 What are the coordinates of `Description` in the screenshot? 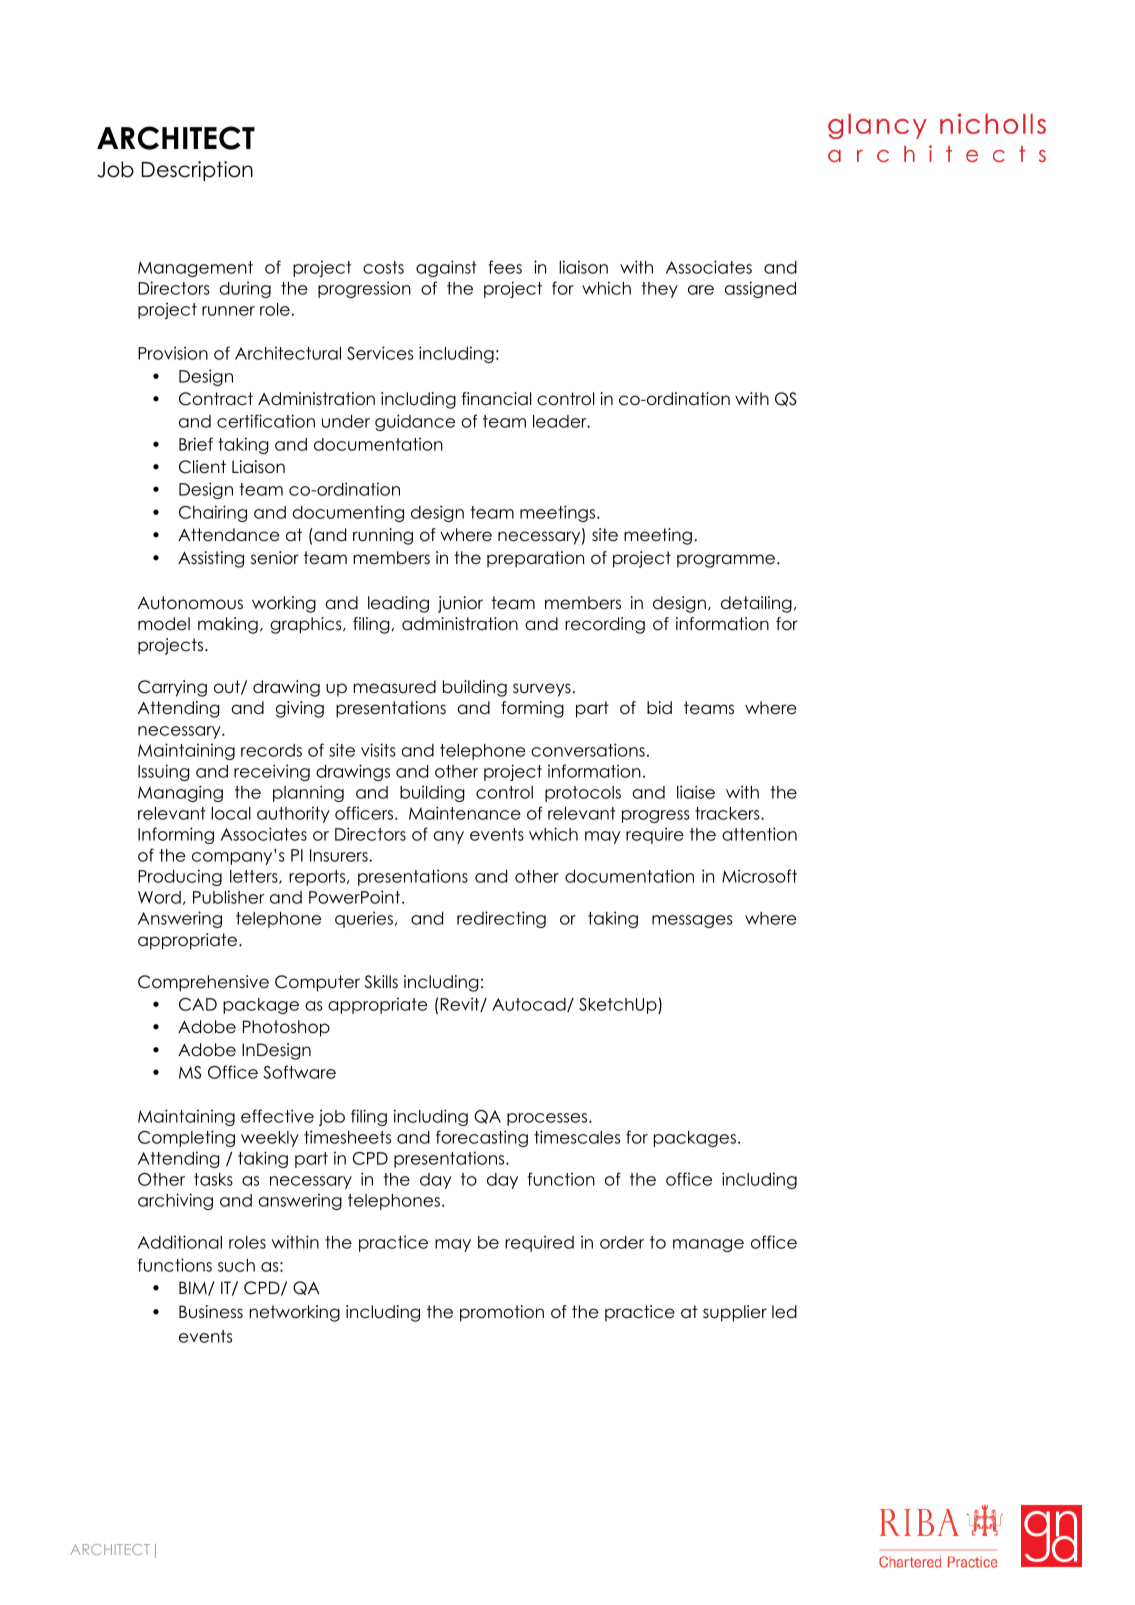 It's located at (197, 171).
